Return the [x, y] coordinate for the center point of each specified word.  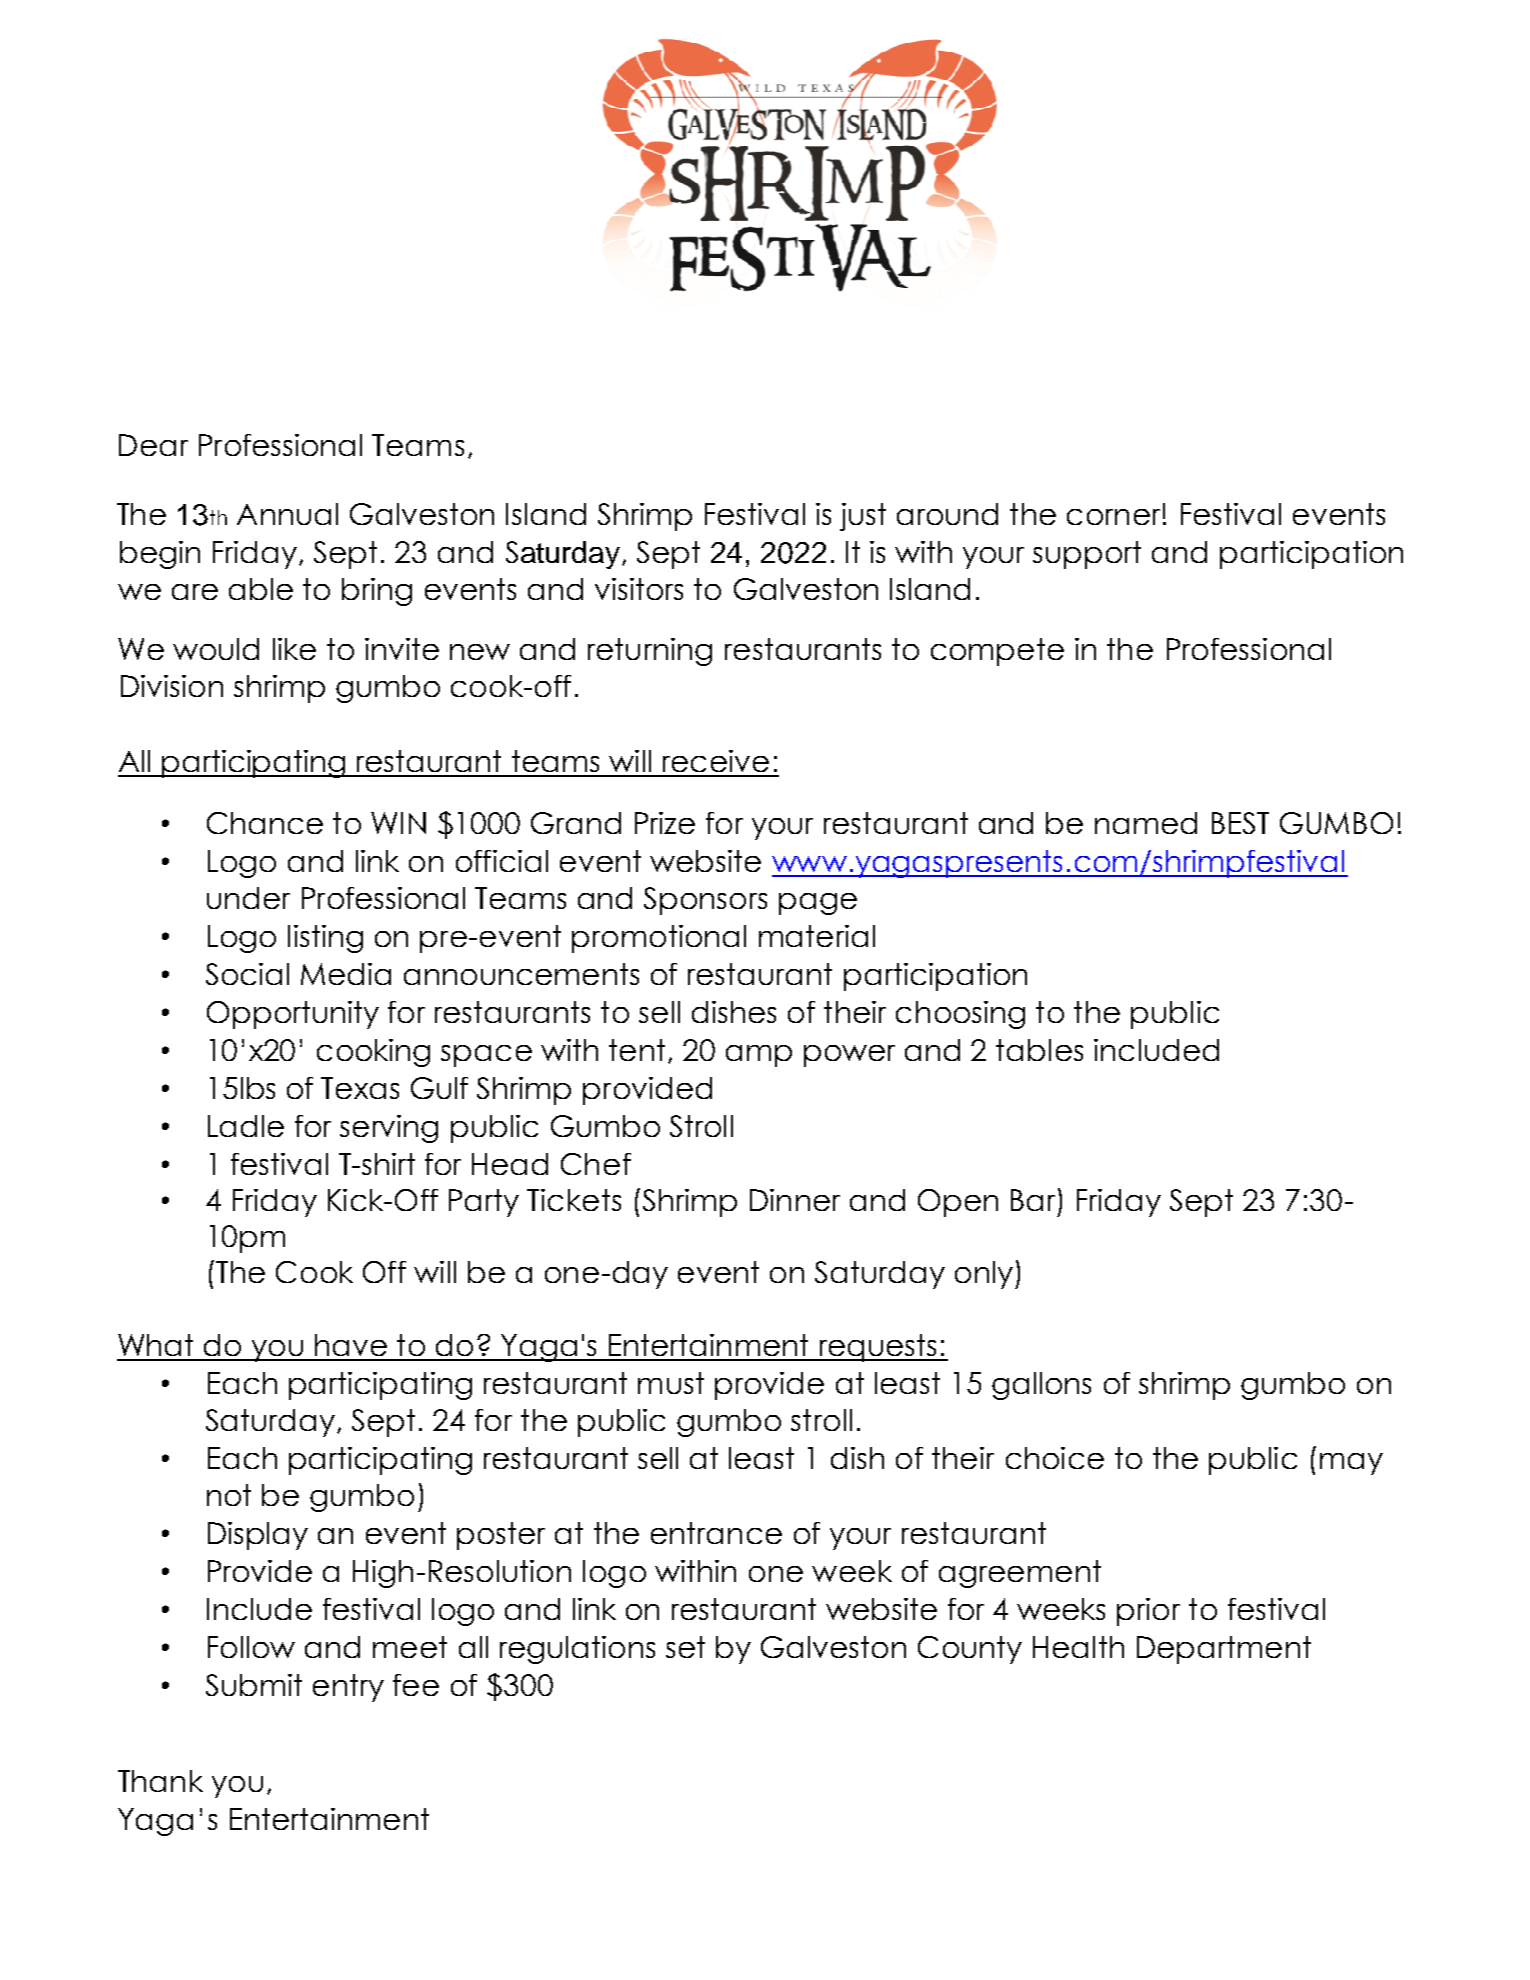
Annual [287, 514]
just [863, 517]
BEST [1240, 823]
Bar [1035, 1201]
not [229, 1495]
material [817, 936]
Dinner [795, 1200]
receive [716, 761]
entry [348, 1688]
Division [172, 686]
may [1351, 1464]
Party [484, 1203]
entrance [716, 1533]
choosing [960, 1015]
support [1087, 555]
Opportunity [293, 1015]
